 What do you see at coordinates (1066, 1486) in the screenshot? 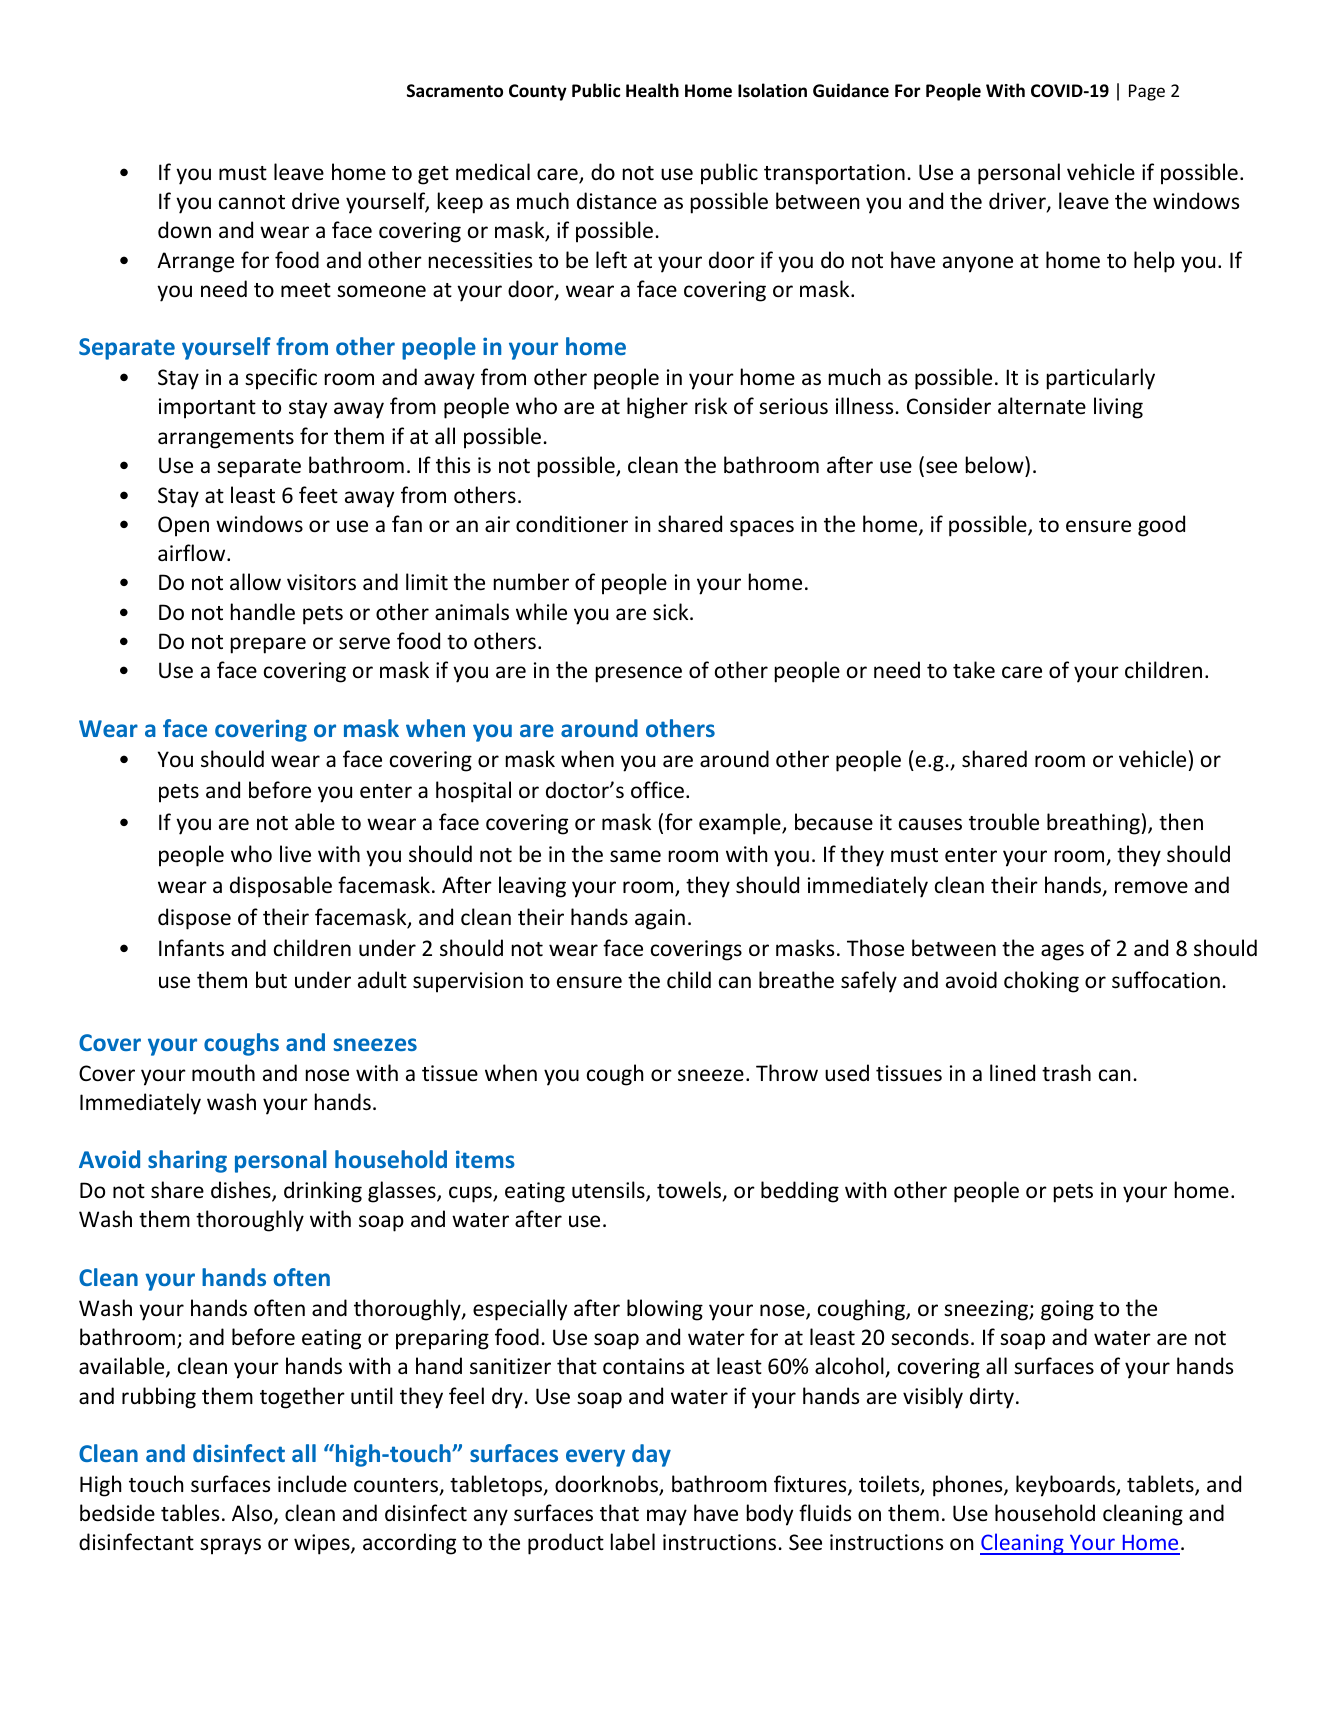
I see `keyboards` at bounding box center [1066, 1486].
